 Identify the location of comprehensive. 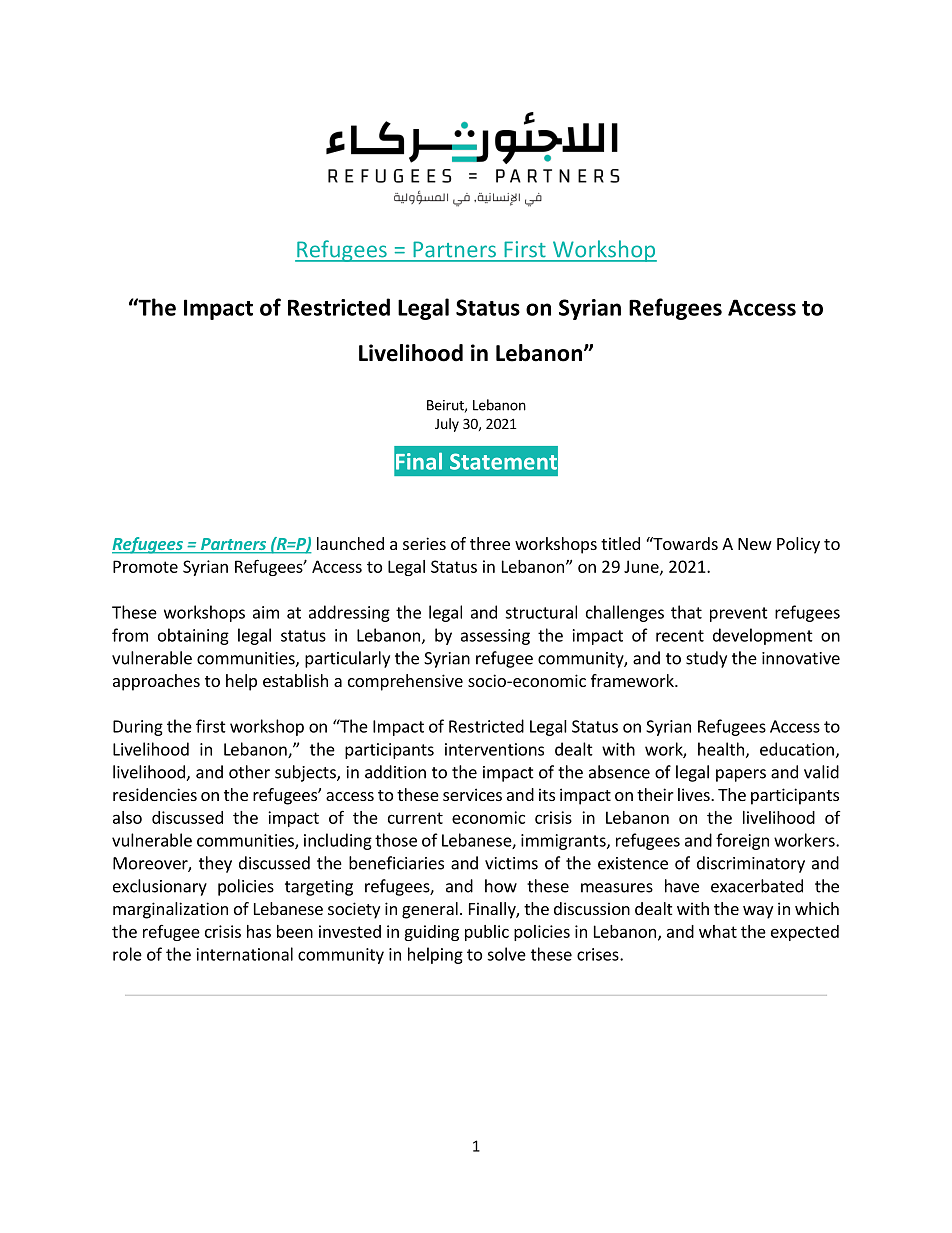
(405, 682).
